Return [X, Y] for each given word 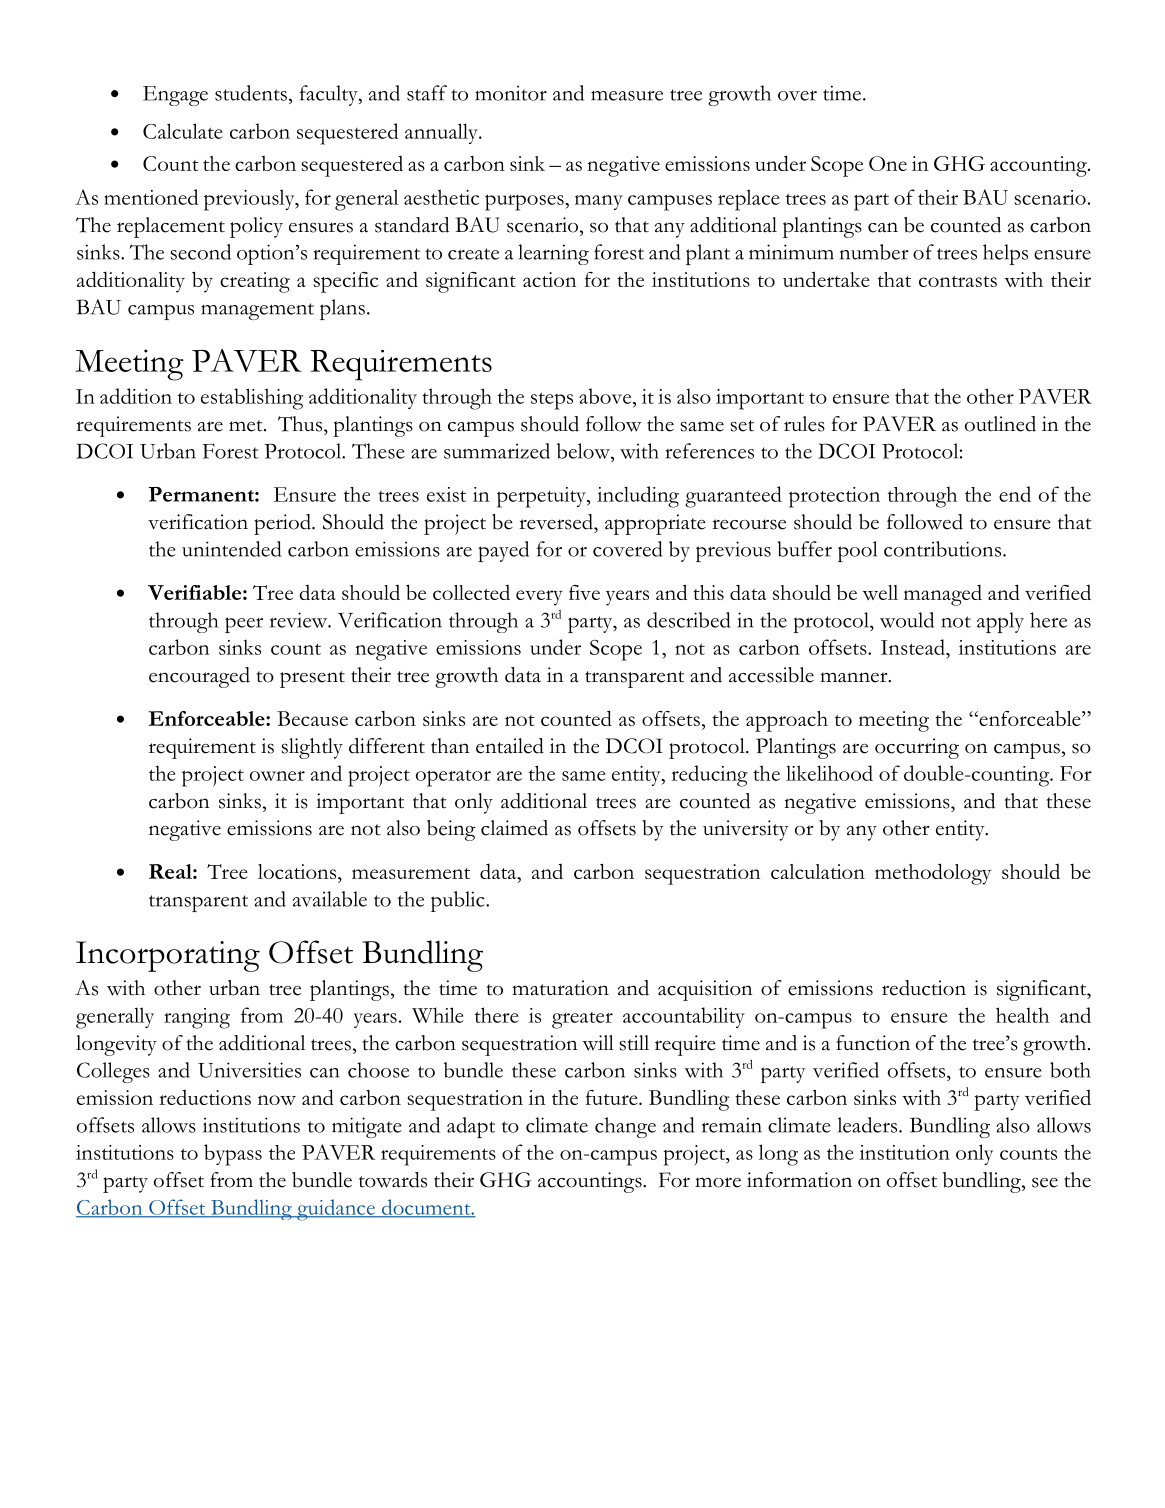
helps [1005, 254]
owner [277, 776]
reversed [557, 522]
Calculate [183, 131]
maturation [560, 988]
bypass [233, 1155]
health [1022, 1015]
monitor [511, 93]
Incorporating [168, 956]
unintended [231, 549]
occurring [917, 748]
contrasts [958, 281]
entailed [510, 746]
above [606, 396]
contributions [944, 549]
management [257, 311]
